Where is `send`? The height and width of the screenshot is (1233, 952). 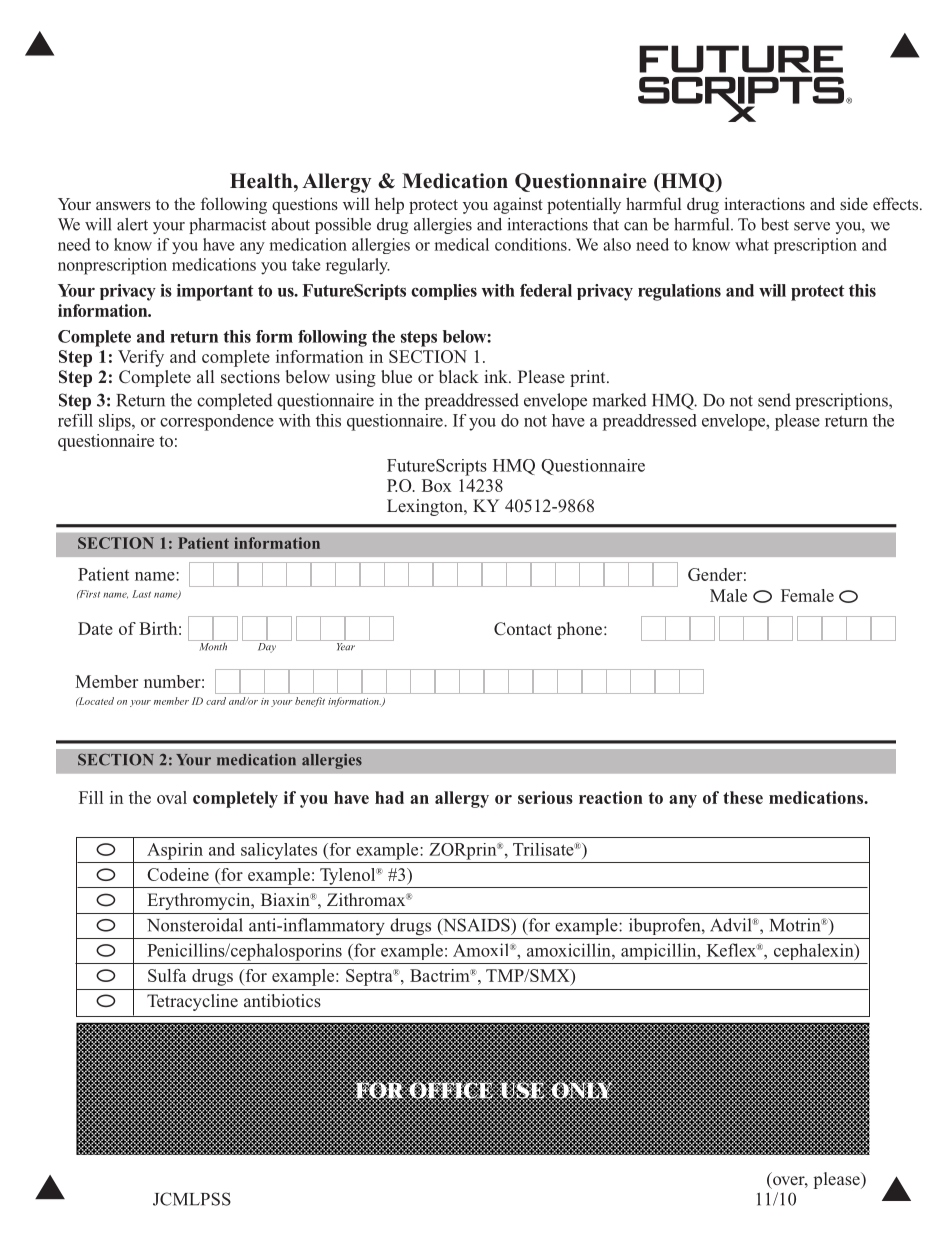 send is located at coordinates (774, 400).
